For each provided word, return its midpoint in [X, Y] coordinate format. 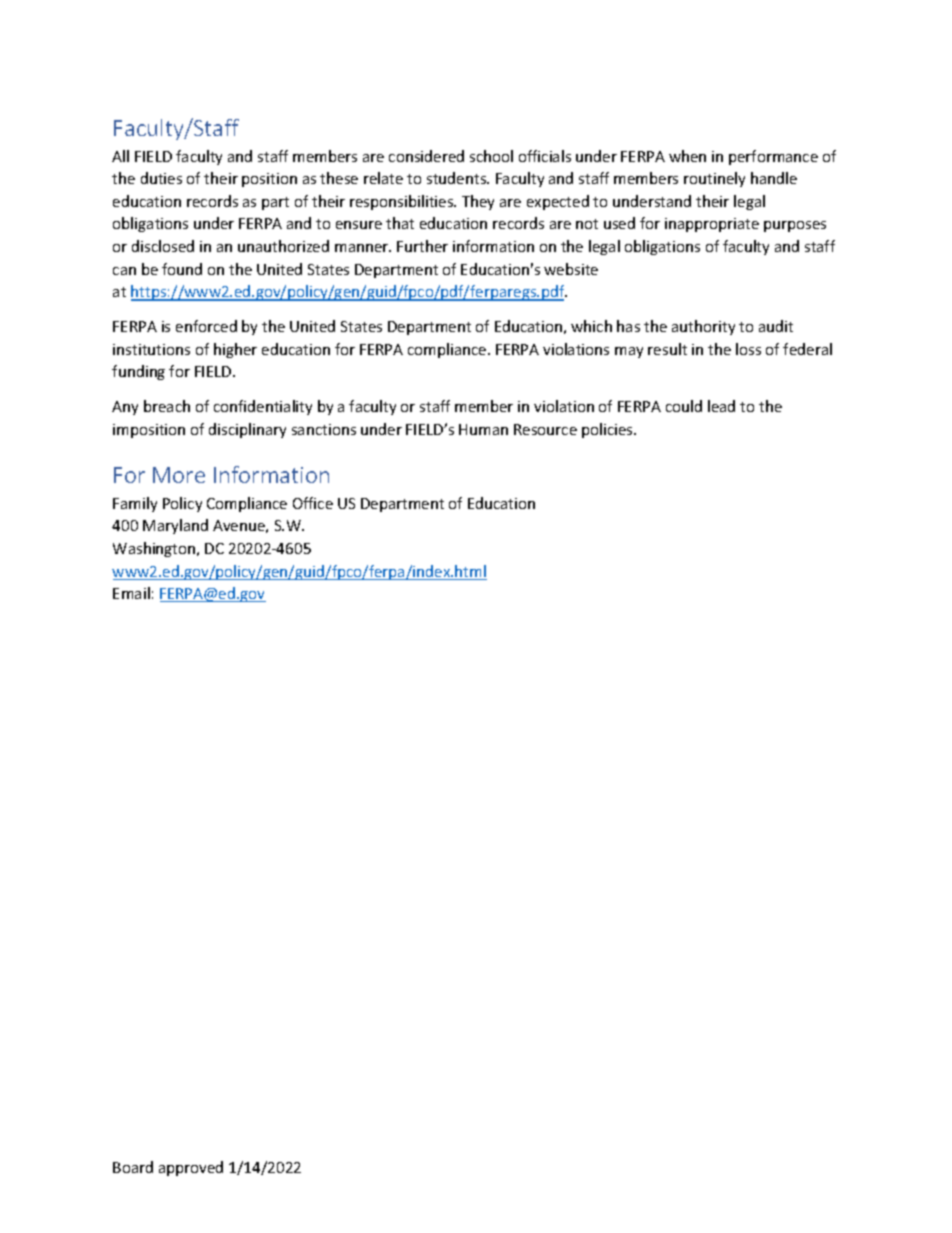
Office [313, 503]
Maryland [175, 526]
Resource [545, 429]
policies [608, 430]
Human [483, 429]
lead [721, 406]
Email [131, 593]
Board [133, 1167]
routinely [714, 179]
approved [191, 1168]
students [458, 178]
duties [161, 178]
